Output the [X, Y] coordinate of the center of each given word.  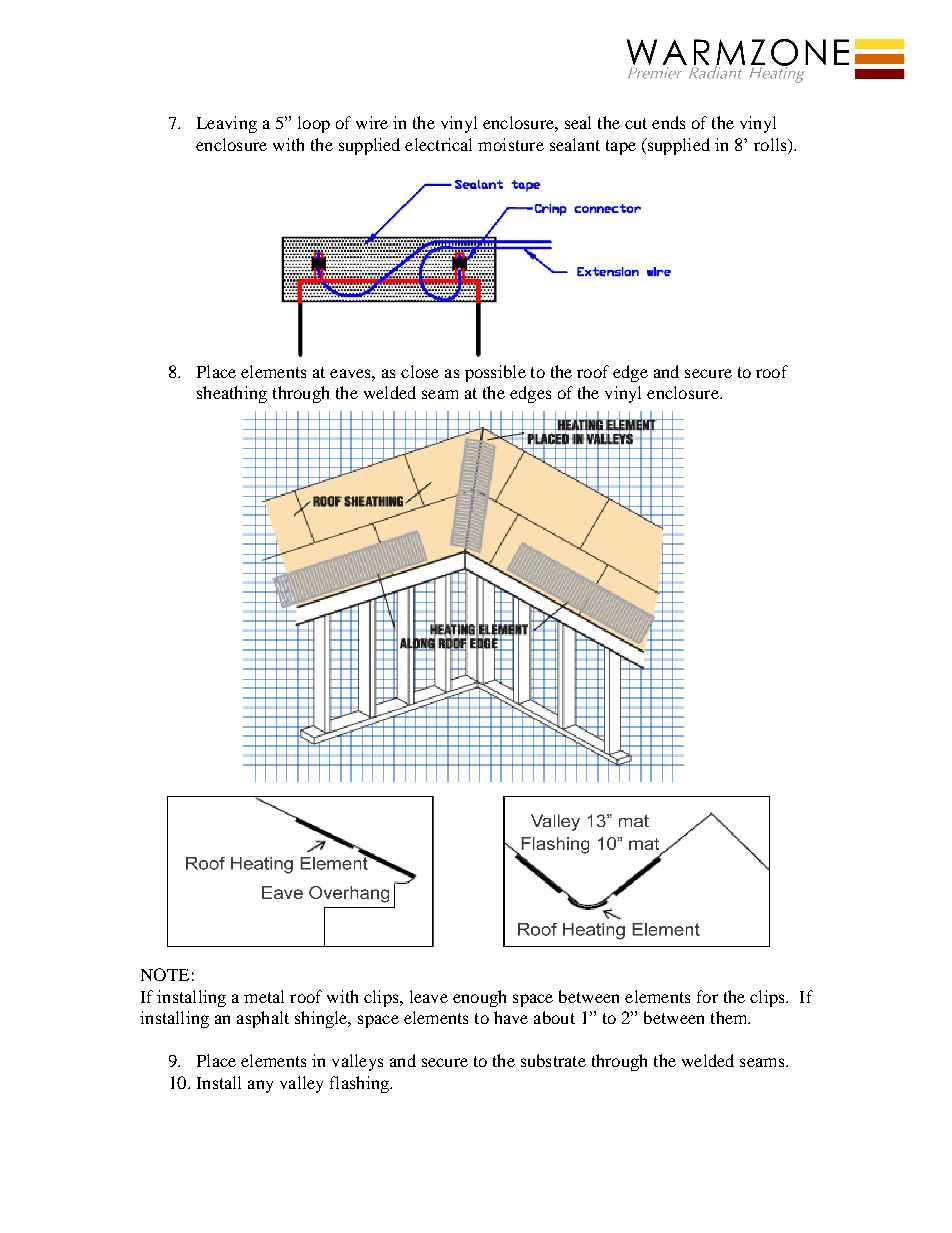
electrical [438, 144]
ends [668, 122]
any [260, 1086]
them [730, 1017]
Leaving [227, 124]
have [511, 1017]
